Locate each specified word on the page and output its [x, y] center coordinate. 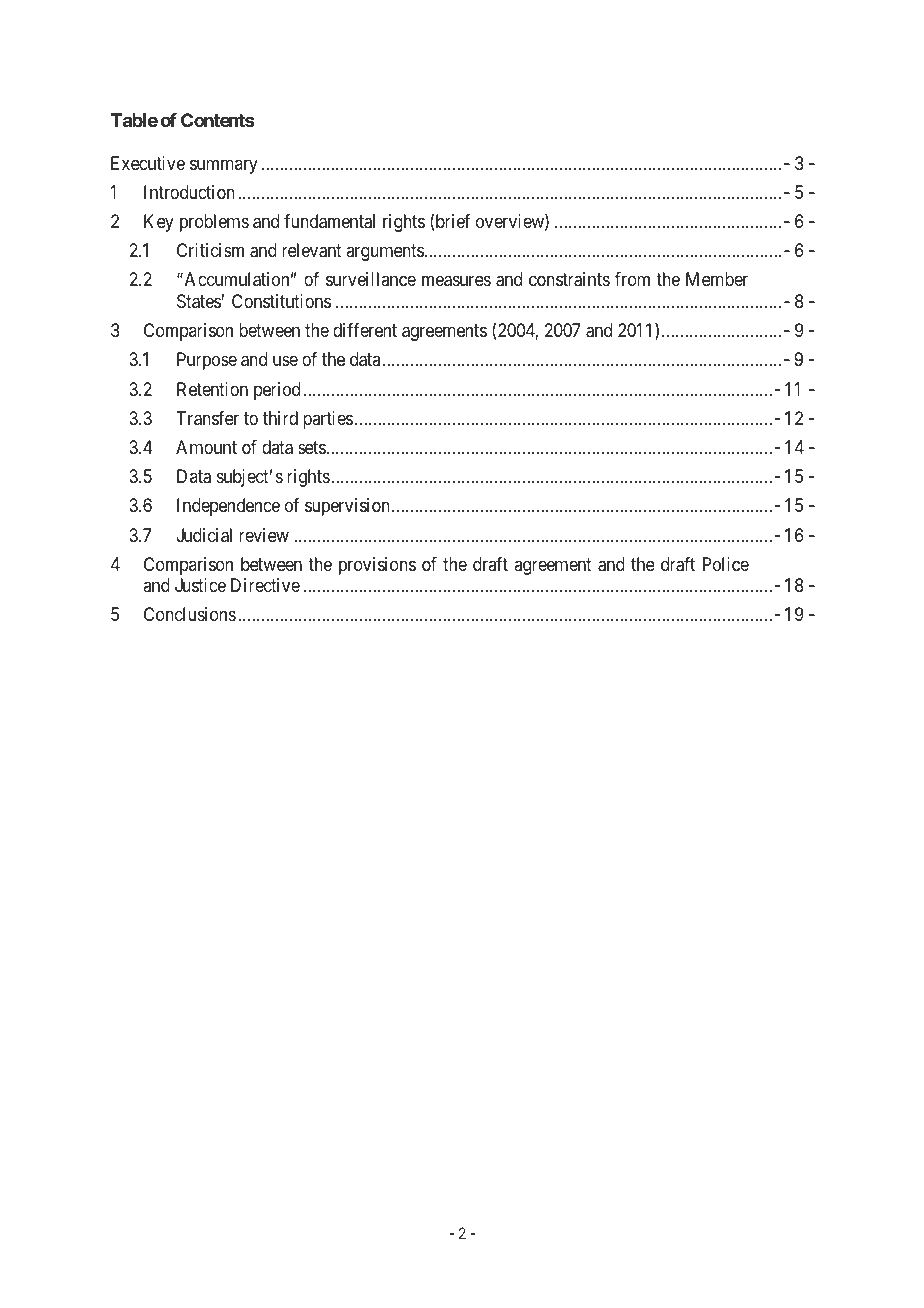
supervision [347, 507]
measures [456, 281]
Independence [228, 507]
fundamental [329, 221]
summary [224, 166]
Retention [212, 389]
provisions [377, 566]
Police [726, 564]
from [632, 279]
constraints [569, 279]
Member [717, 279]
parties [328, 420]
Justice [200, 585]
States [199, 301]
